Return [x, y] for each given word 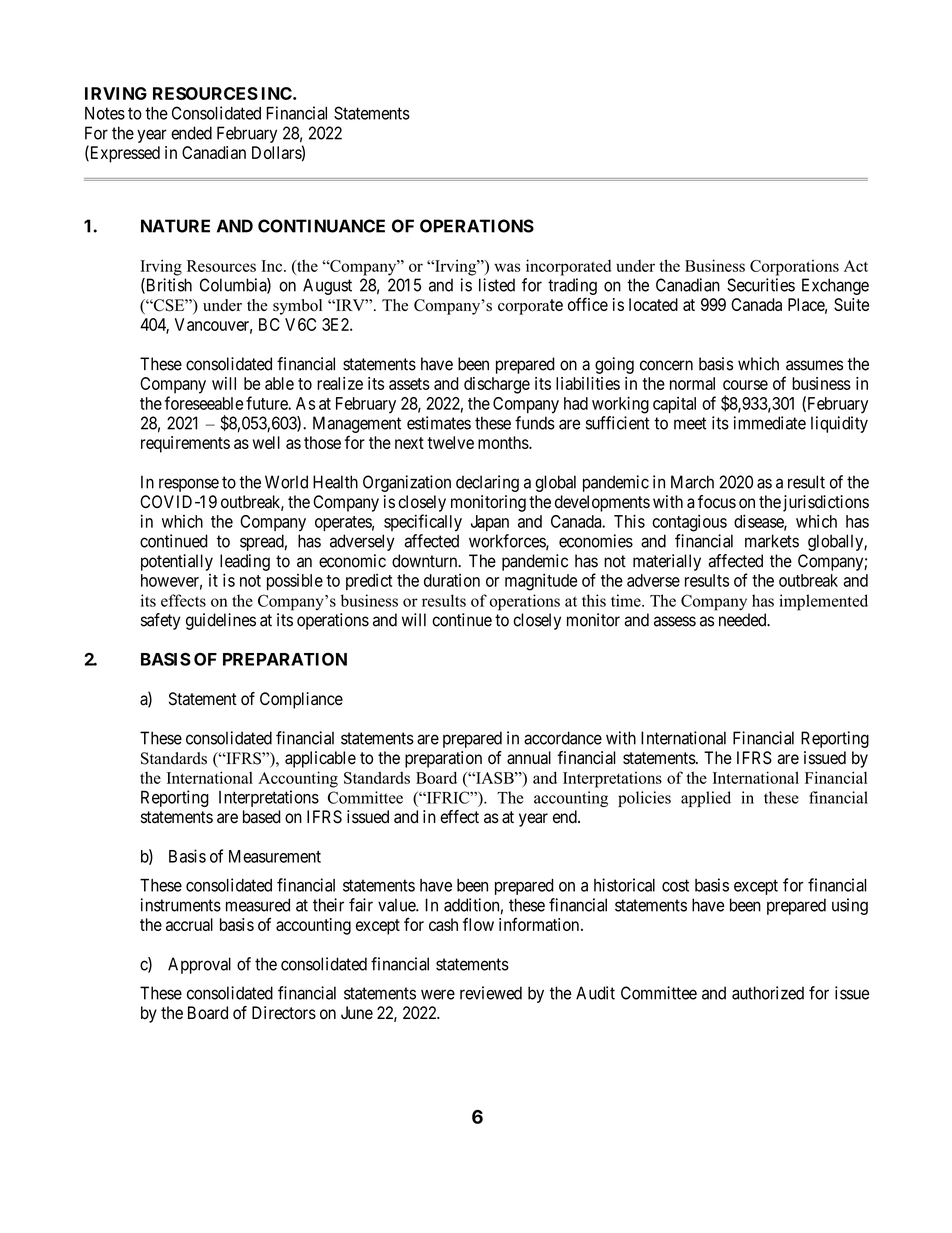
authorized [768, 993]
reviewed [491, 993]
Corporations [794, 268]
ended [191, 133]
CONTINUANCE [321, 226]
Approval [199, 965]
